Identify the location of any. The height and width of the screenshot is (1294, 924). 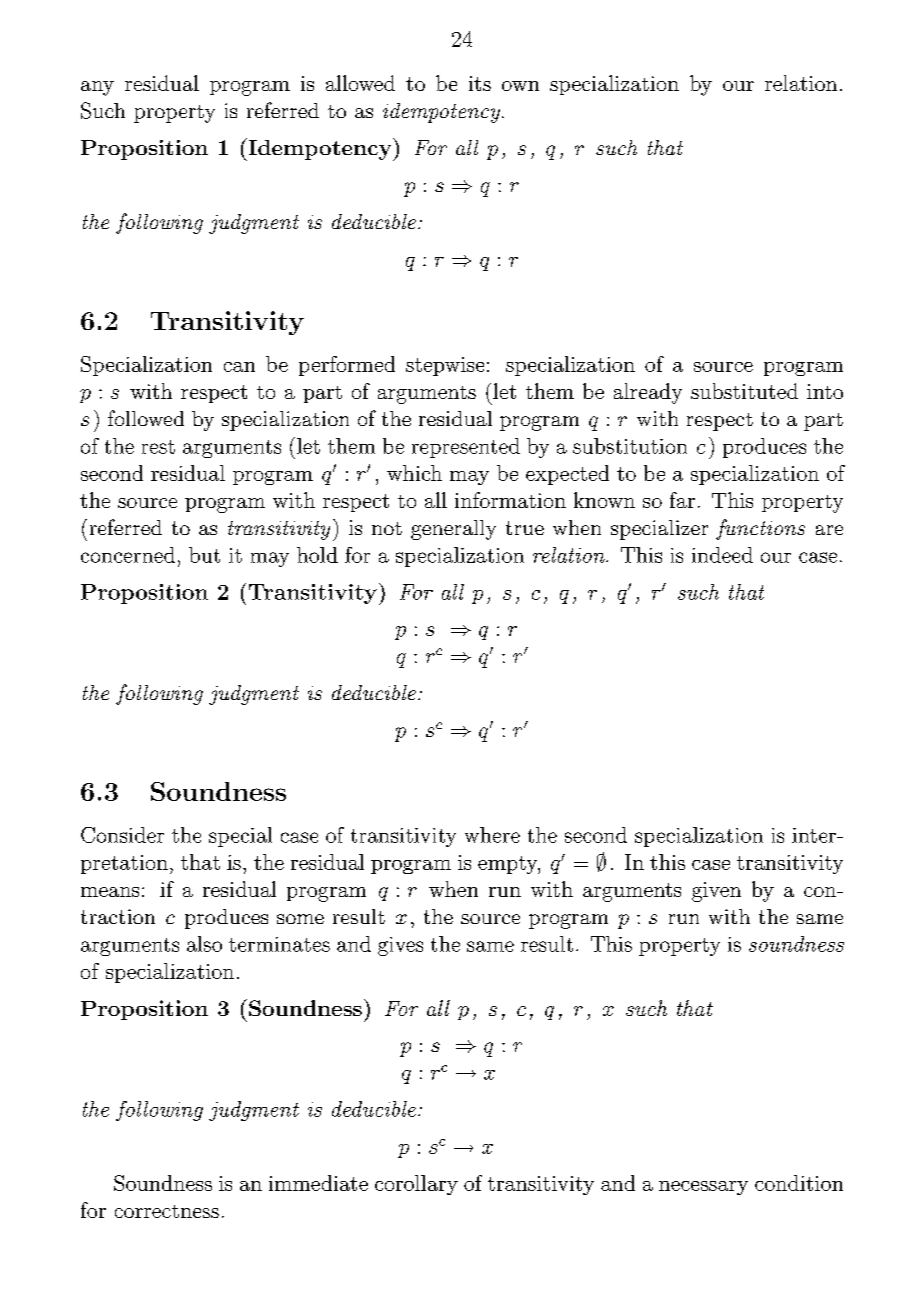
(97, 88).
